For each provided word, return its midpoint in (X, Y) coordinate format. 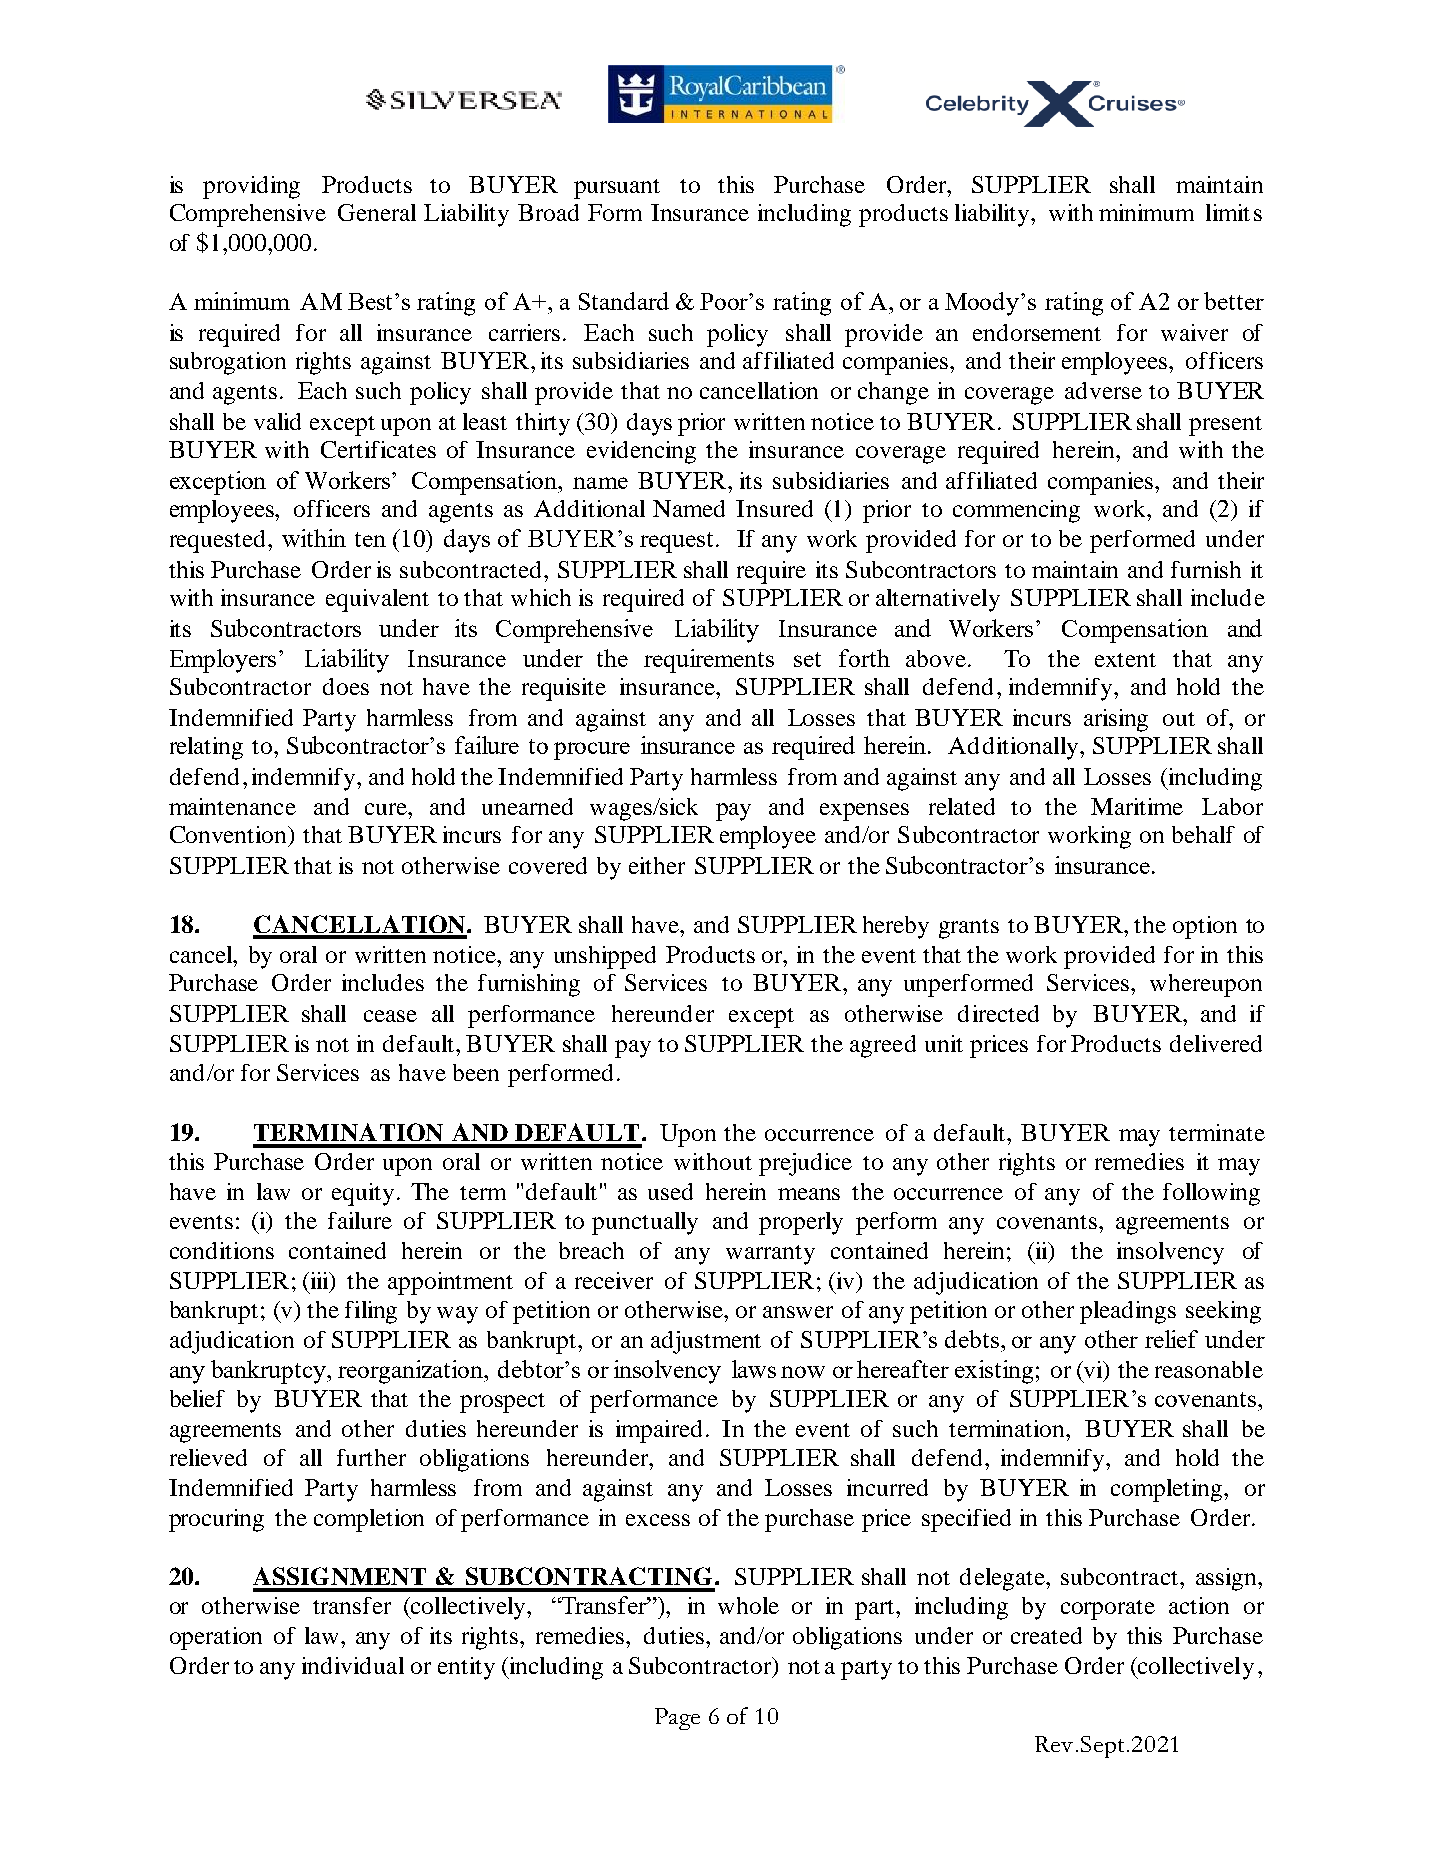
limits (1234, 212)
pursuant (617, 189)
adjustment (706, 1342)
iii (320, 1282)
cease (390, 1016)
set (807, 659)
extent (1125, 660)
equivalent (377, 600)
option (1205, 927)
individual (353, 1665)
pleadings (1128, 1312)
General (377, 212)
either (657, 865)
